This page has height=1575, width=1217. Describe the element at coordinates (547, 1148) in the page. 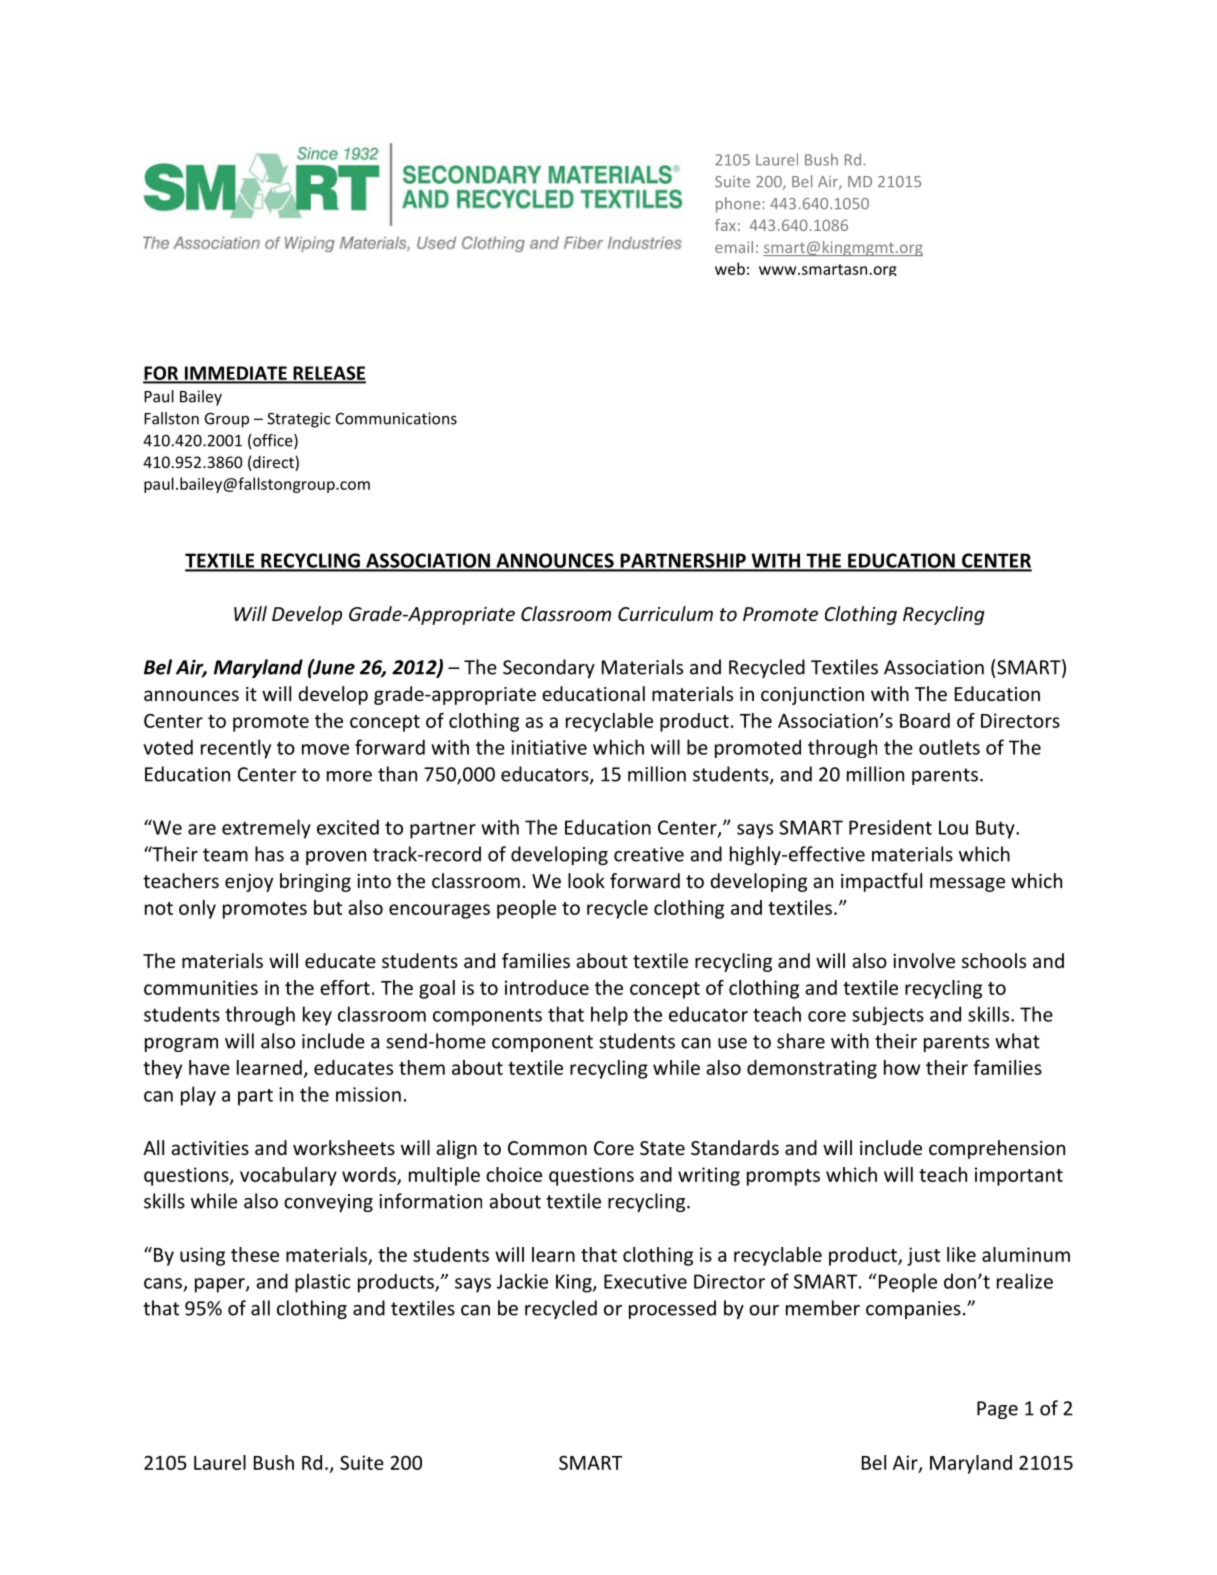

I see `Common` at that location.
